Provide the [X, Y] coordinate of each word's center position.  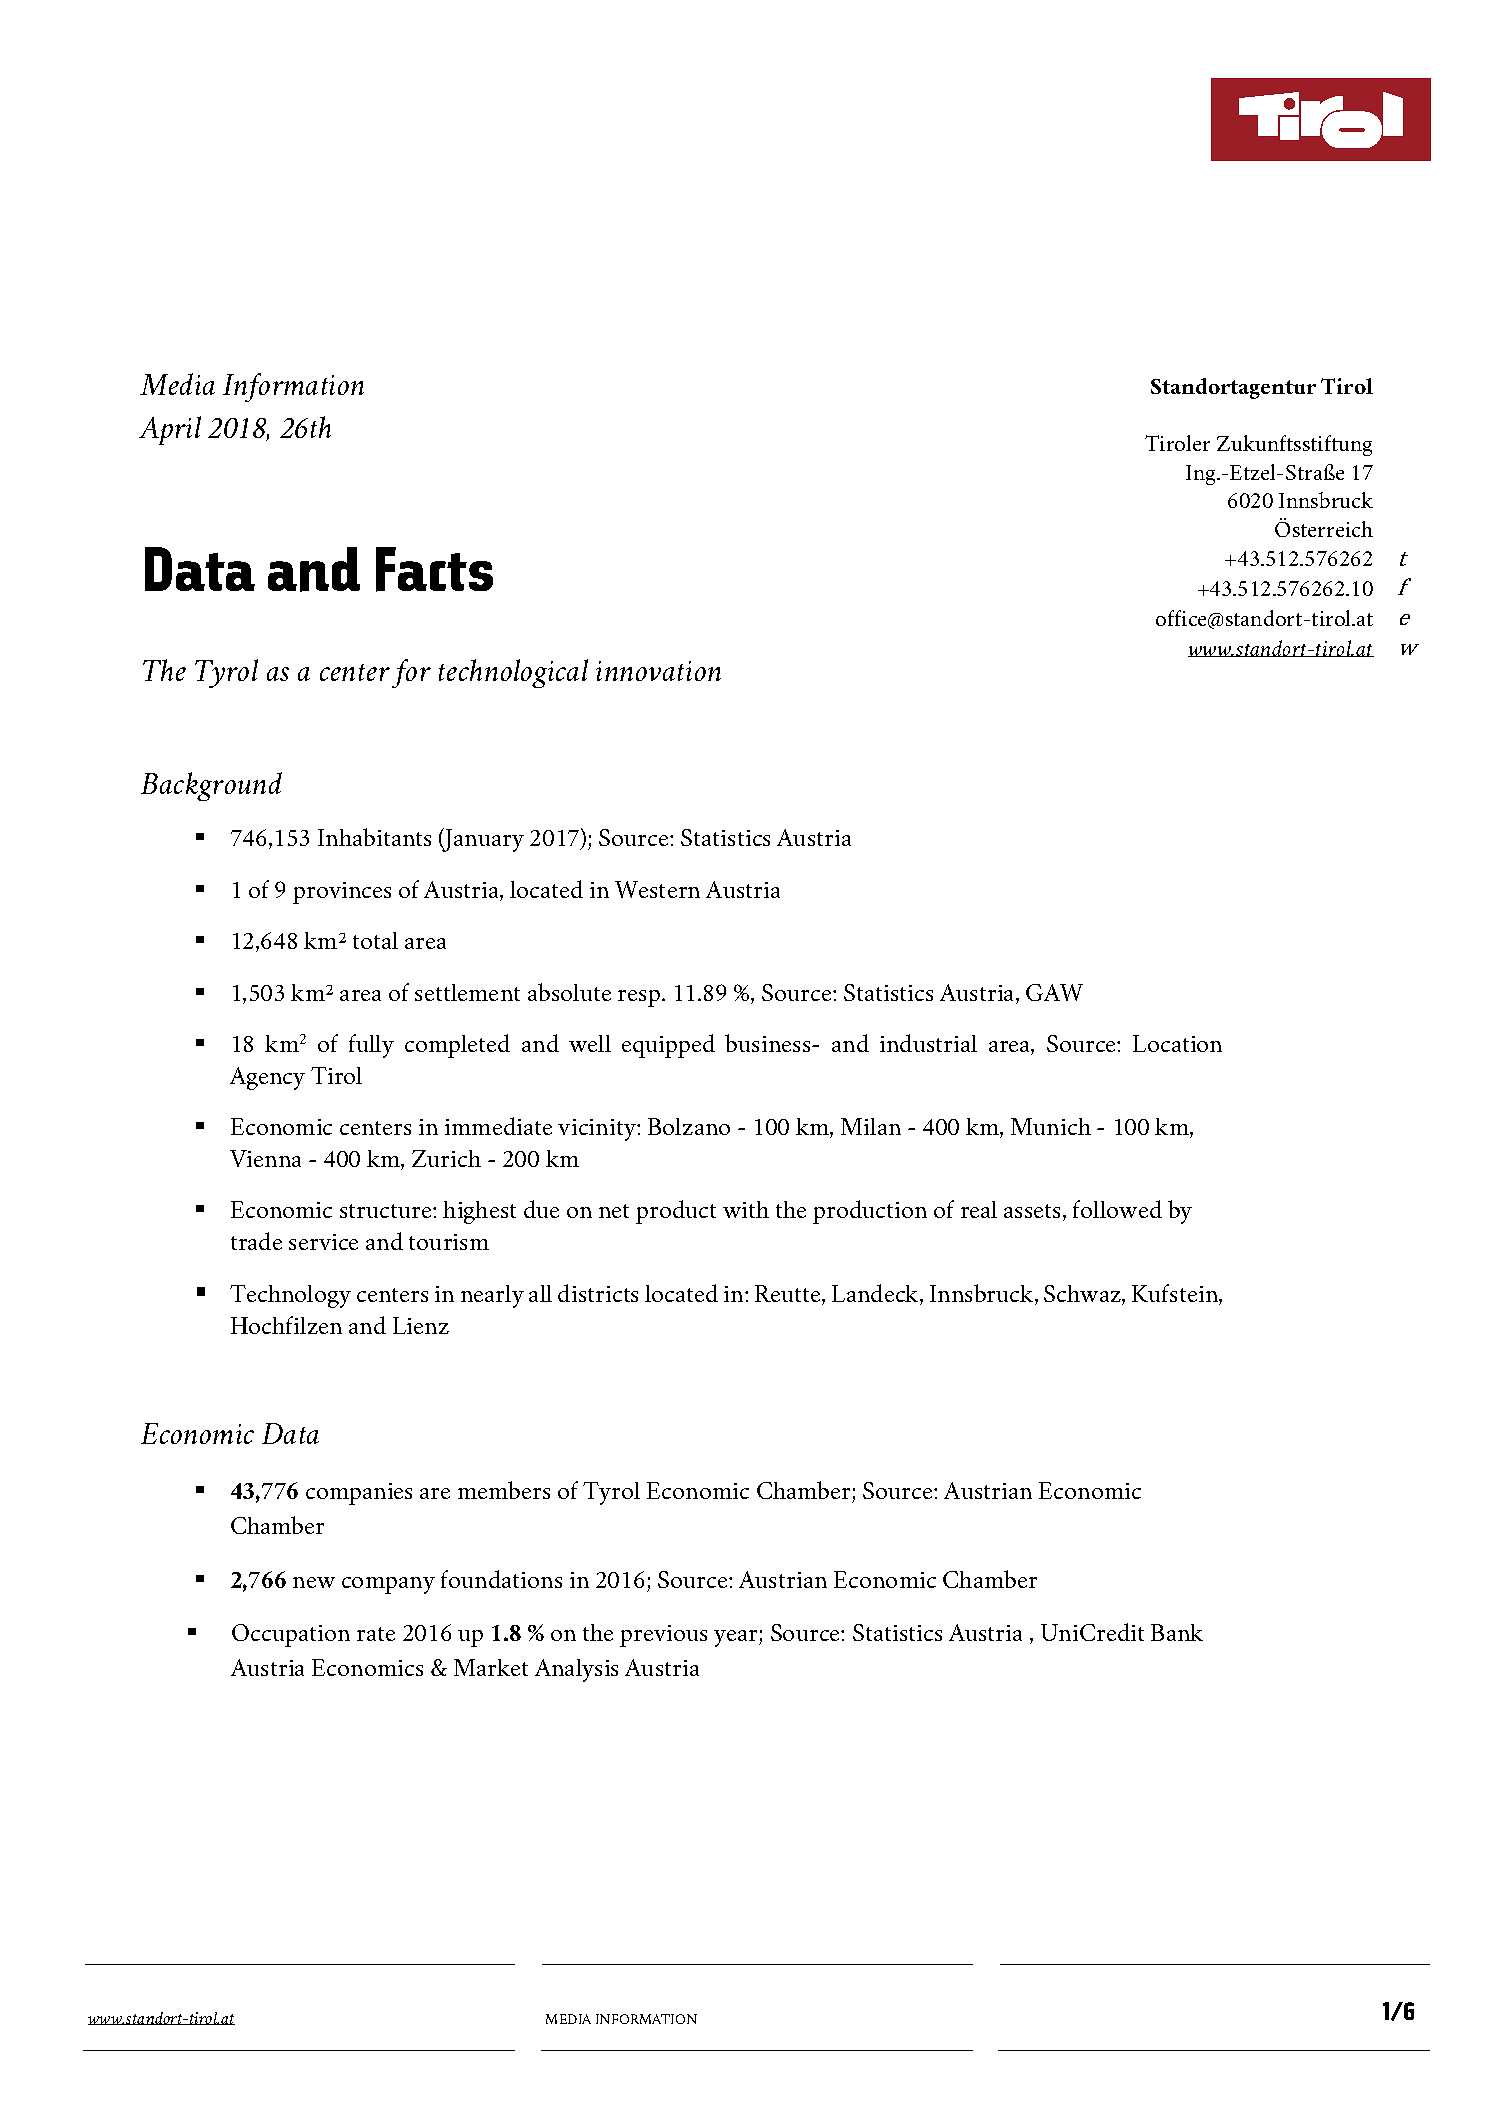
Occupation [291, 1635]
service [323, 1242]
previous [663, 1636]
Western [657, 889]
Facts [434, 569]
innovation [658, 671]
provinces [342, 893]
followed [1117, 1209]
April [170, 430]
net [614, 1211]
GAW [1054, 992]
